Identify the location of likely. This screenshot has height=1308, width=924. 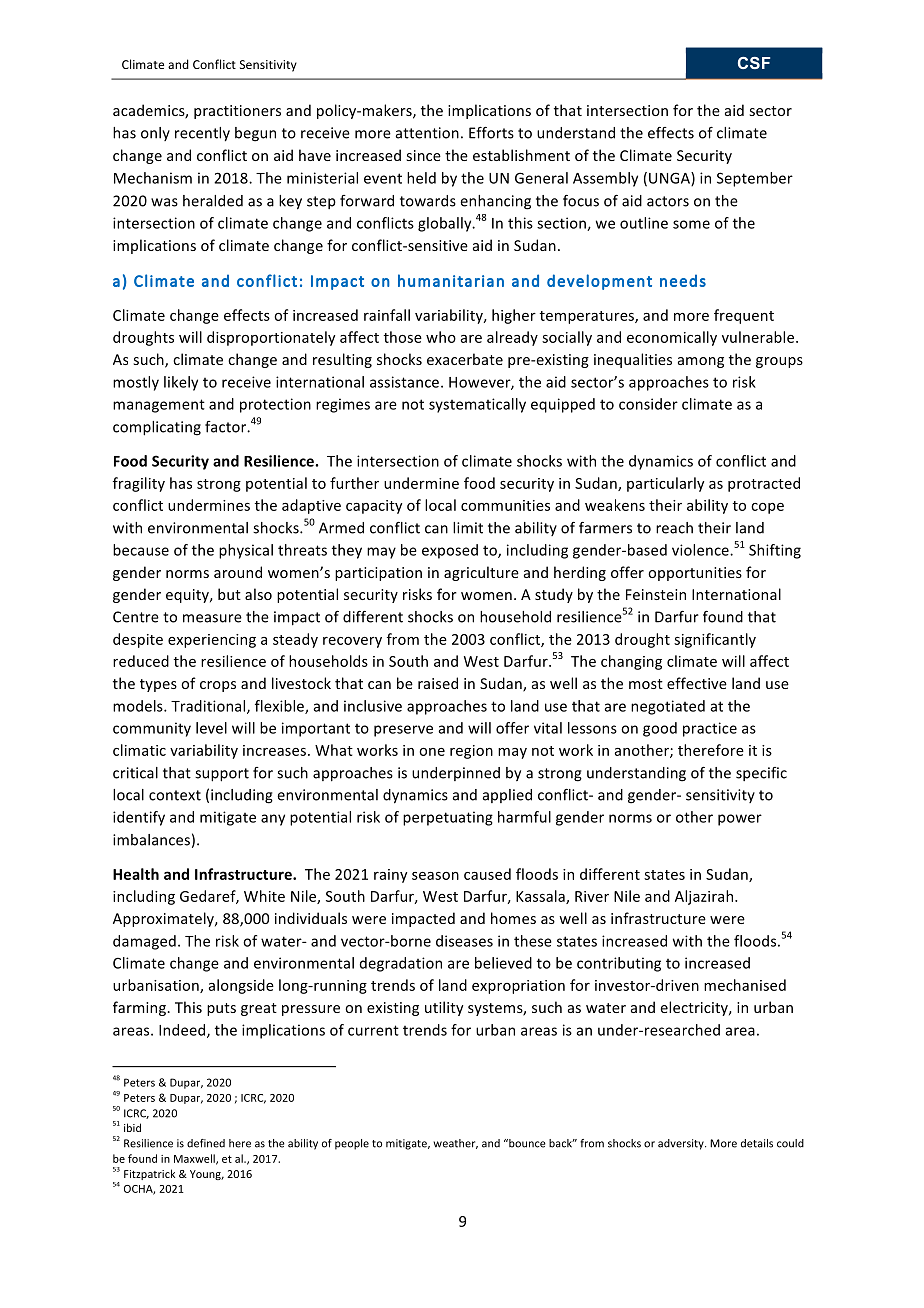
(181, 383).
